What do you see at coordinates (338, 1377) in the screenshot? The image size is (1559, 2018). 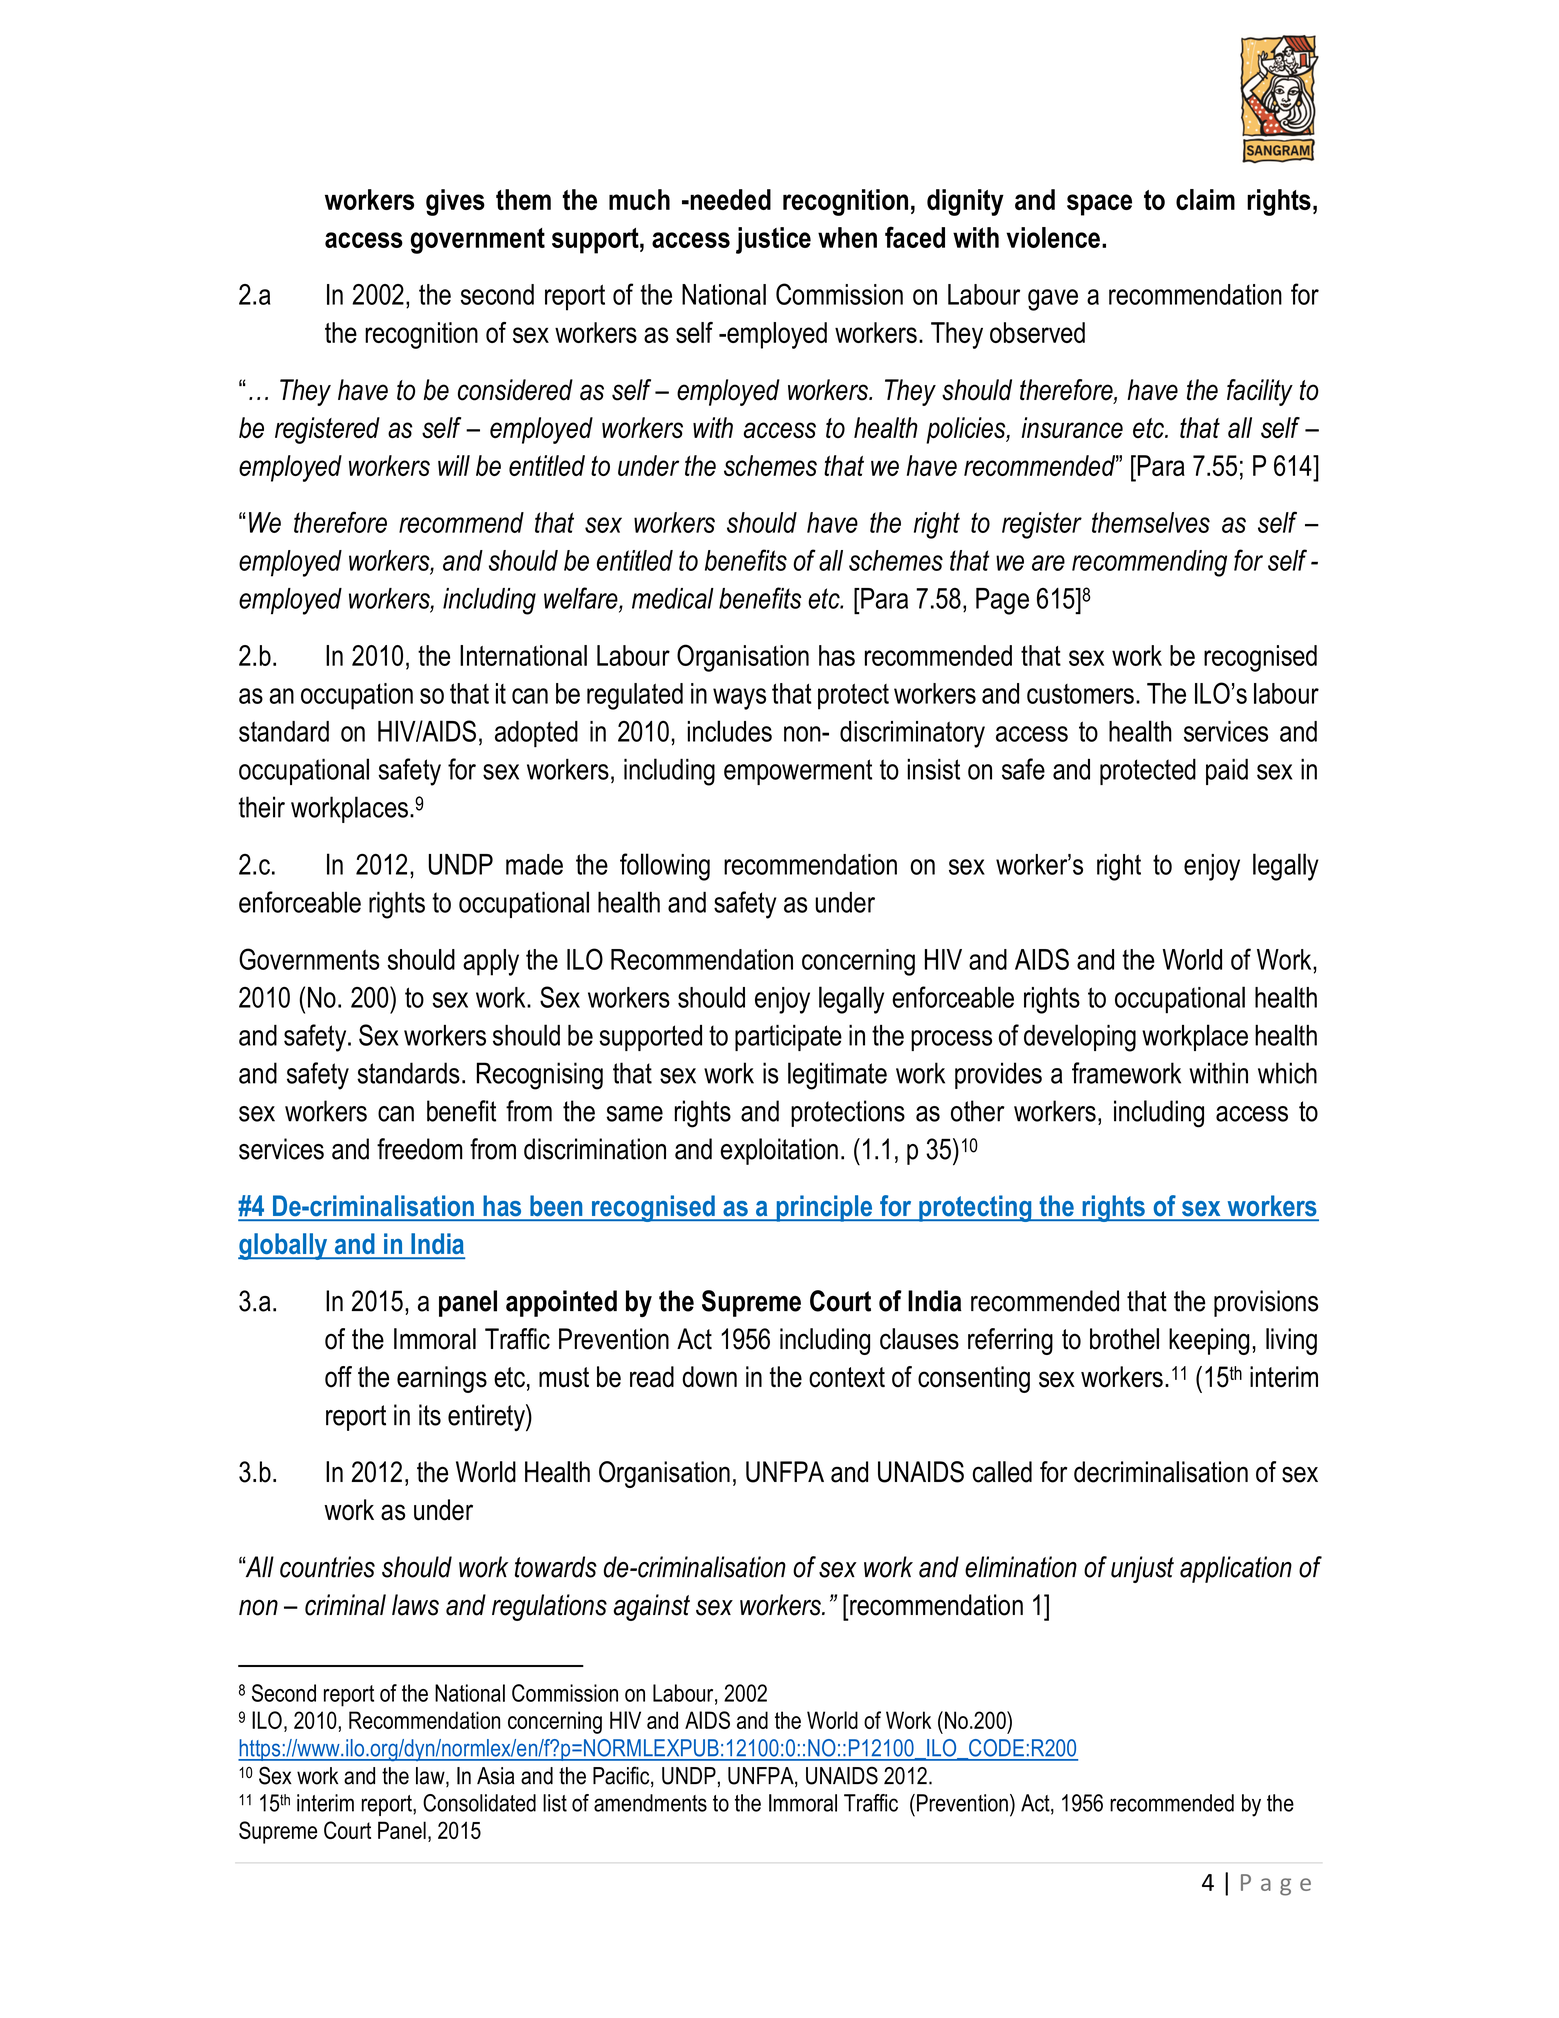 I see `off` at bounding box center [338, 1377].
